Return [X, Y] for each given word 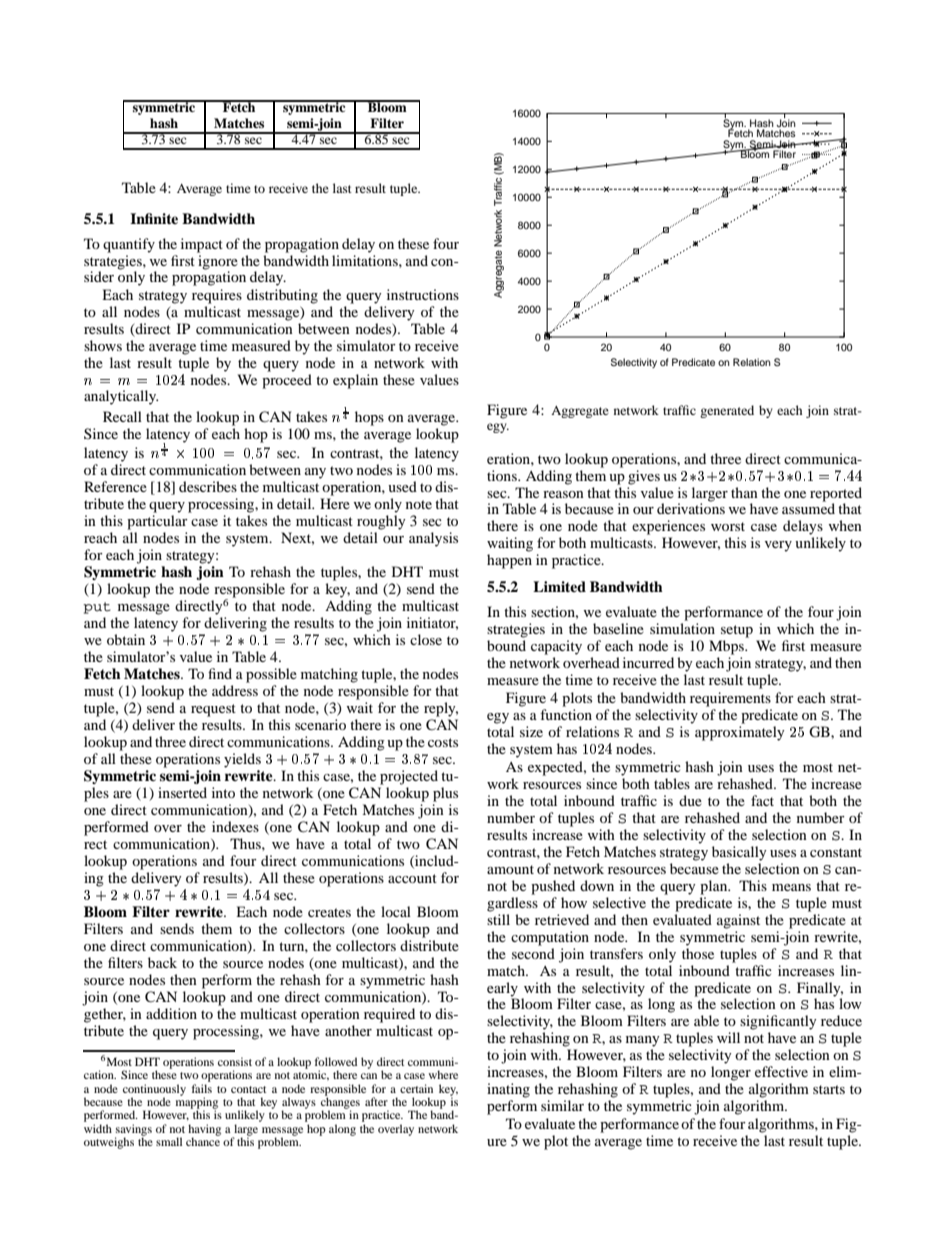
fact [762, 800]
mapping [197, 1103]
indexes [235, 826]
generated [727, 411]
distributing [282, 296]
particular [157, 522]
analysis [433, 539]
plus [445, 794]
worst [728, 526]
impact [202, 245]
